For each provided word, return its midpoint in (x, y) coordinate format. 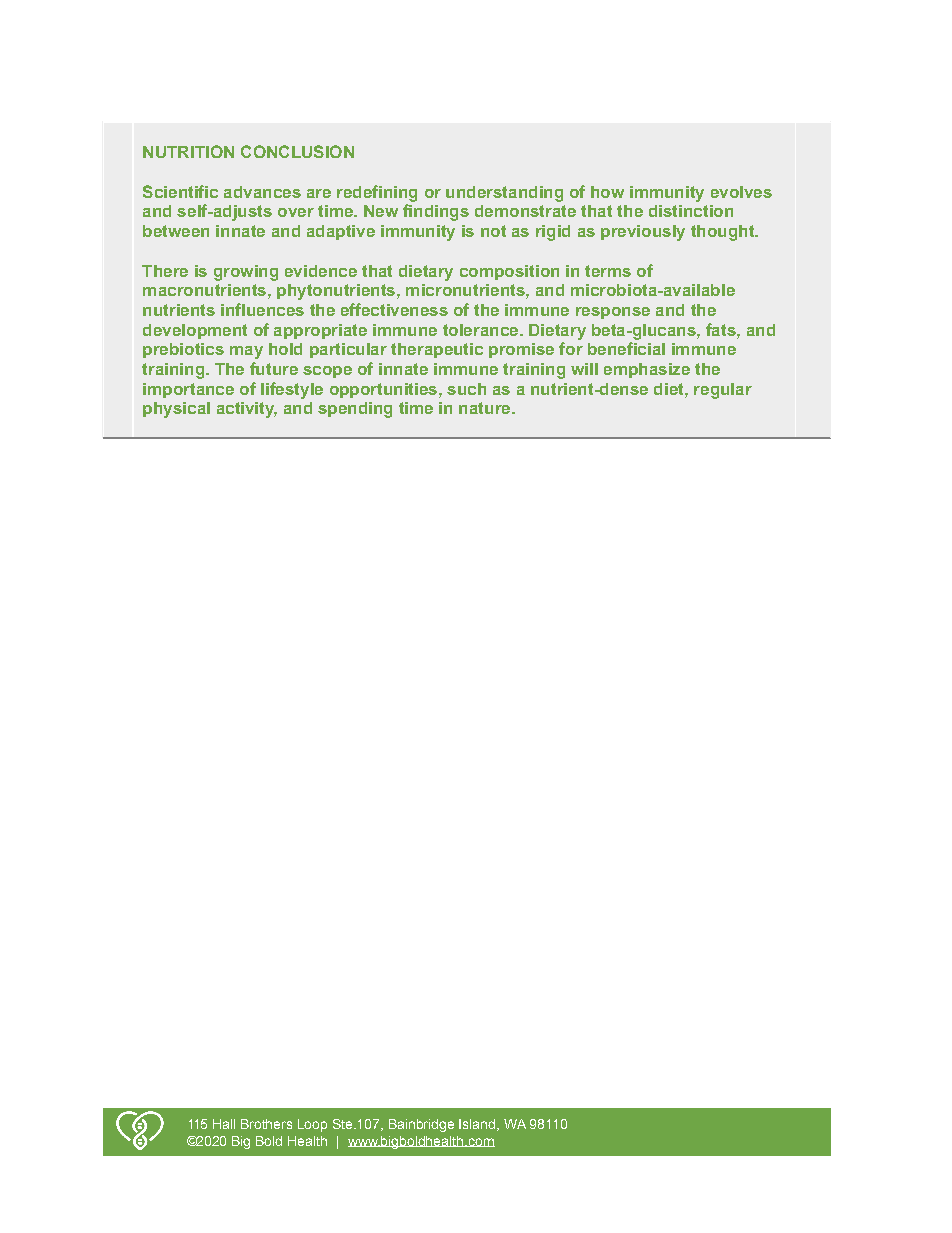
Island (478, 1125)
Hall (224, 1124)
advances (262, 192)
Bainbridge (421, 1125)
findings (436, 212)
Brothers (266, 1124)
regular (723, 391)
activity (247, 410)
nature (486, 408)
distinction (691, 211)
